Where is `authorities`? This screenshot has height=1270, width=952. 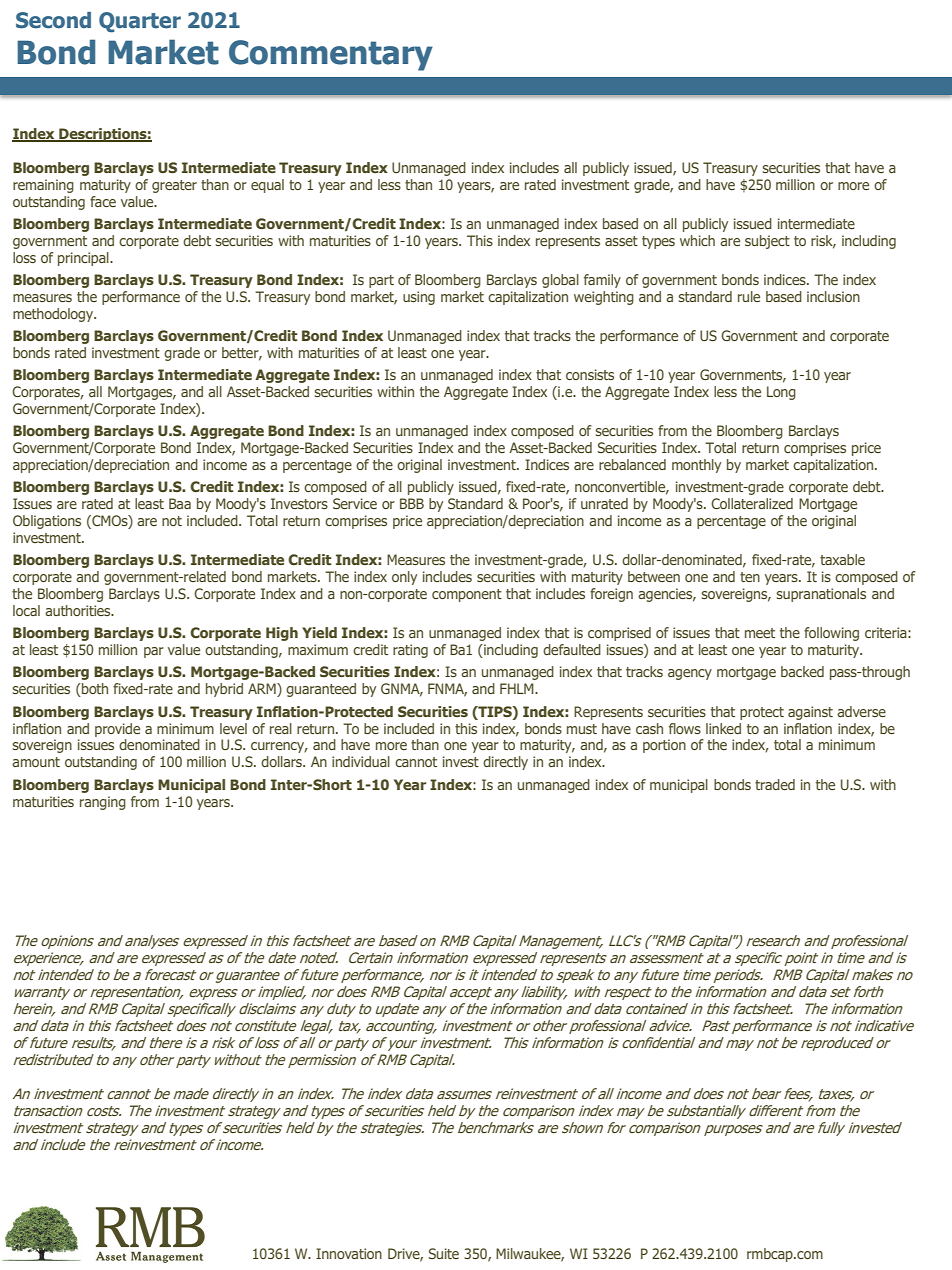 authorities is located at coordinates (79, 610).
